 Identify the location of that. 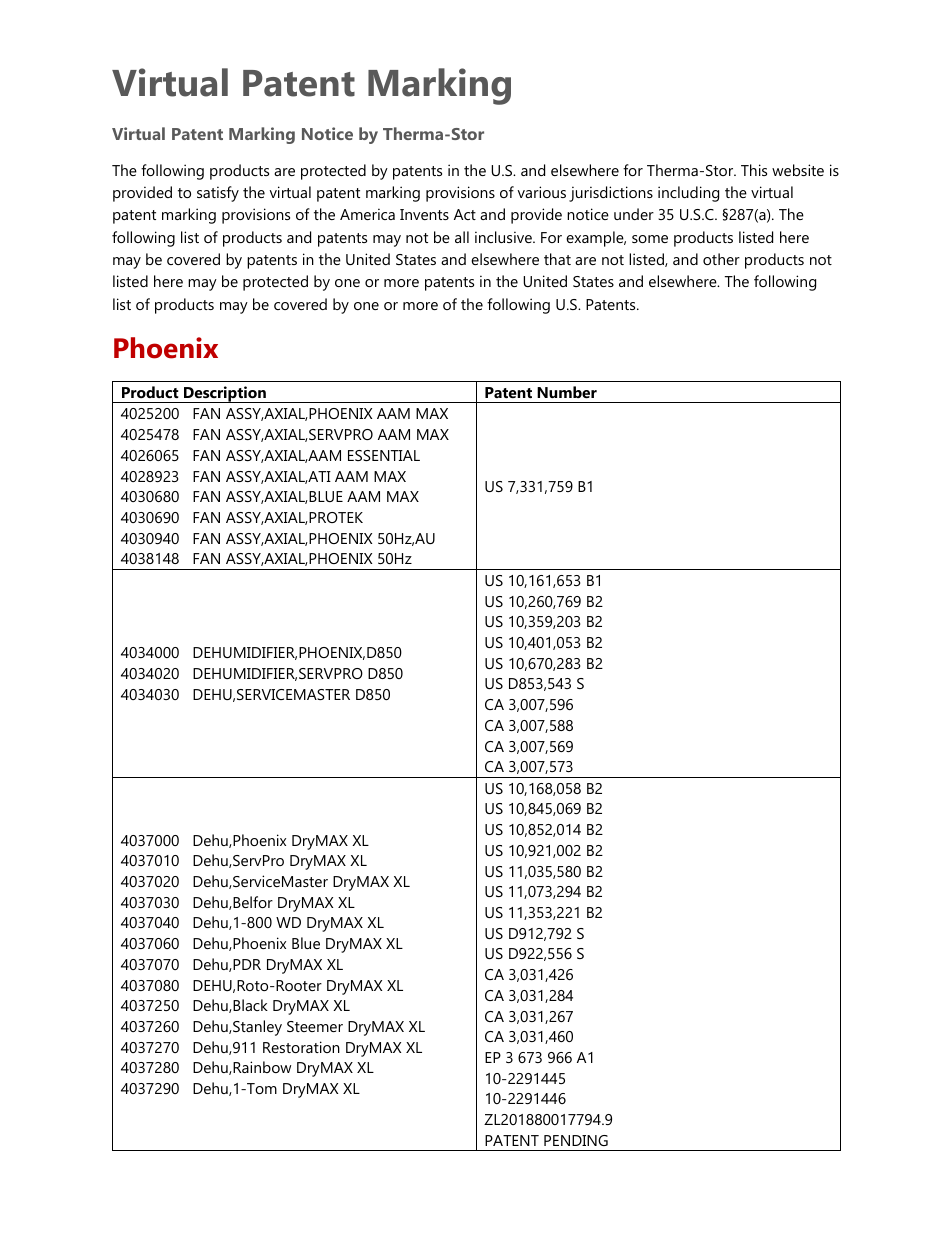
(557, 259).
